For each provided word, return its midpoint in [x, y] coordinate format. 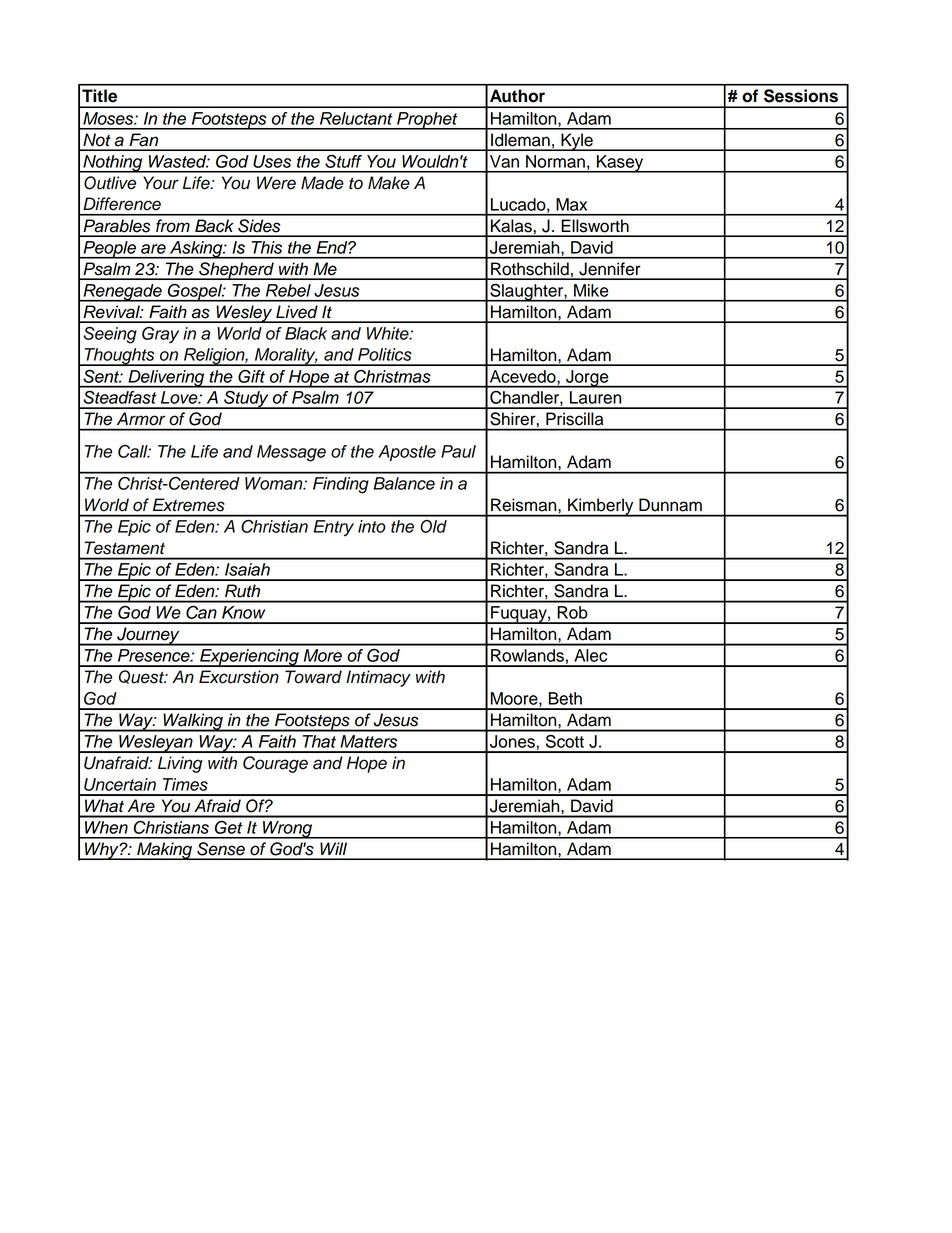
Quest [143, 677]
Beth [565, 698]
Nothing [113, 164]
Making [165, 851]
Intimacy [378, 678]
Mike [591, 290]
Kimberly [601, 507]
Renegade [122, 293]
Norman [555, 161]
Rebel [288, 290]
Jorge [587, 379]
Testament [125, 547]
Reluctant [356, 118]
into [372, 526]
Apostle [407, 453]
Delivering [166, 379]
